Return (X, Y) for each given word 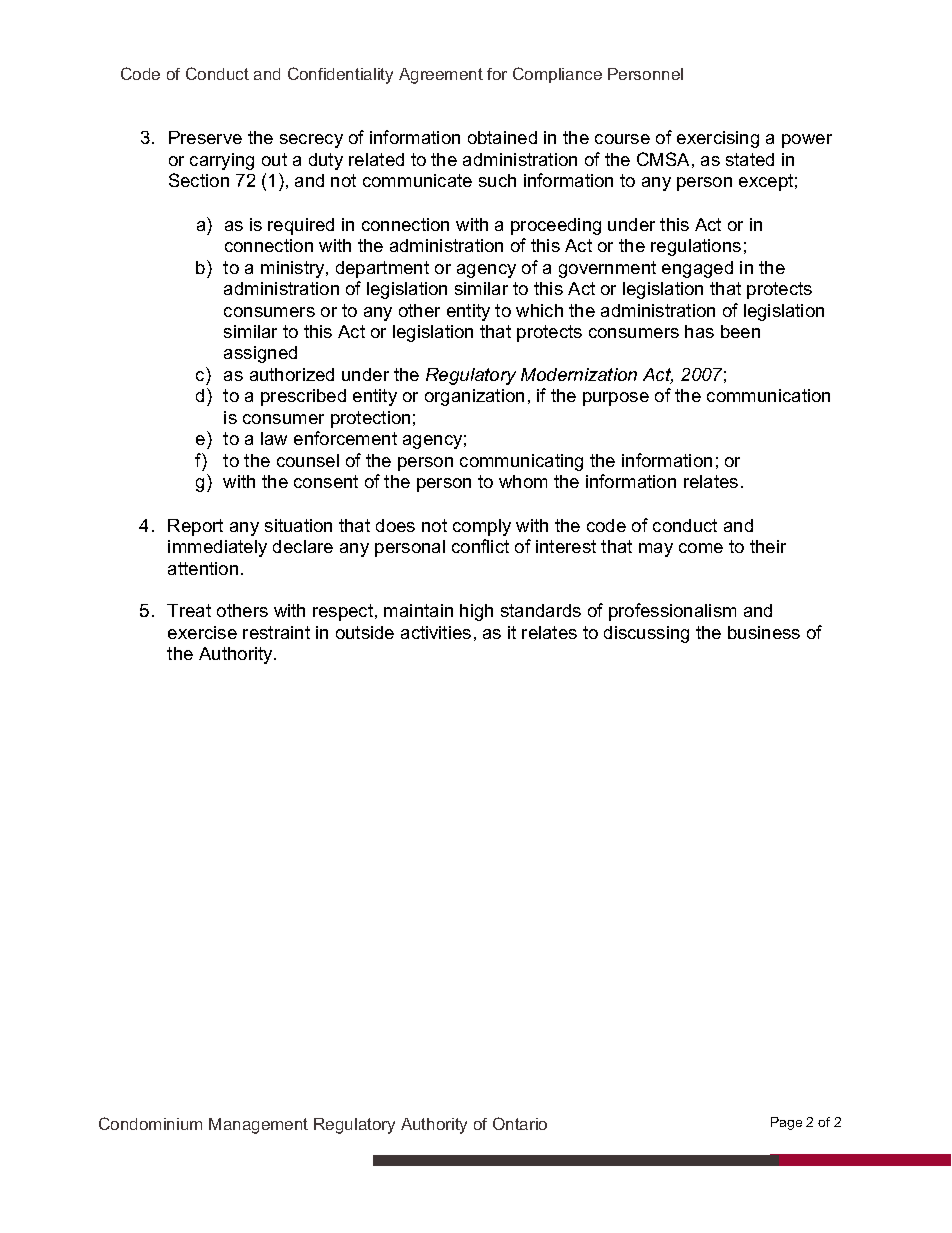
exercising (718, 139)
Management (258, 1126)
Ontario (520, 1123)
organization (474, 397)
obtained (502, 137)
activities (436, 632)
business (764, 632)
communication (768, 395)
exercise (202, 632)
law (274, 438)
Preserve (205, 137)
